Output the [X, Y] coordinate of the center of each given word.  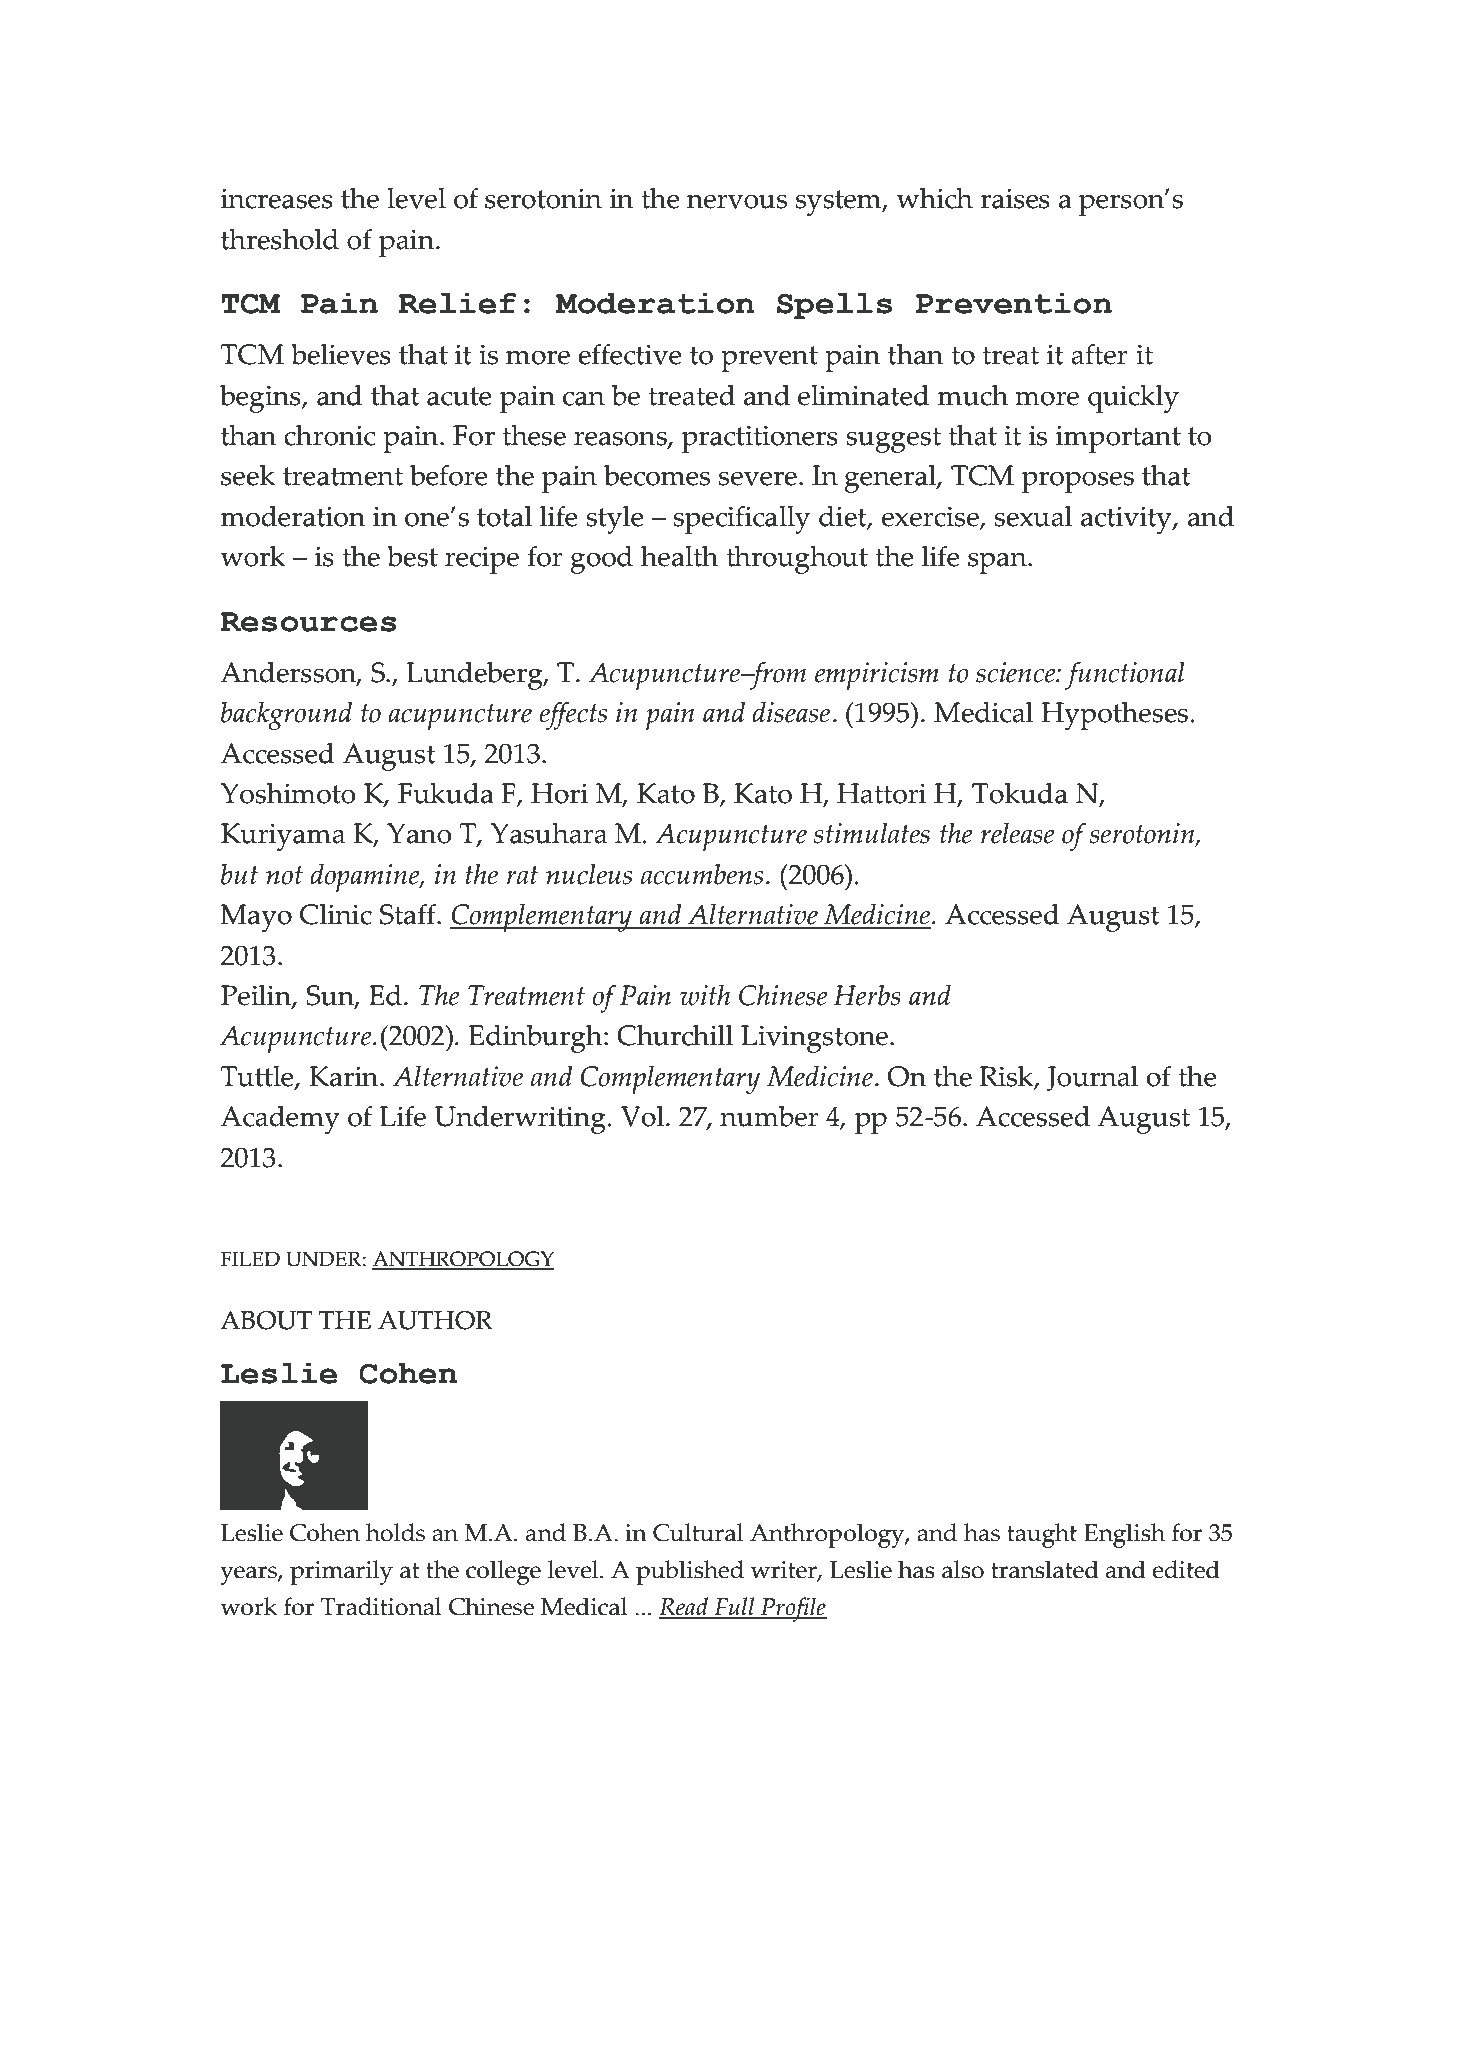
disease [791, 712]
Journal [1093, 1079]
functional [1125, 676]
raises [1015, 198]
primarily [341, 1572]
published [690, 1572]
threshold [280, 239]
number [769, 1116]
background [286, 716]
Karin [345, 1076]
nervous [737, 202]
